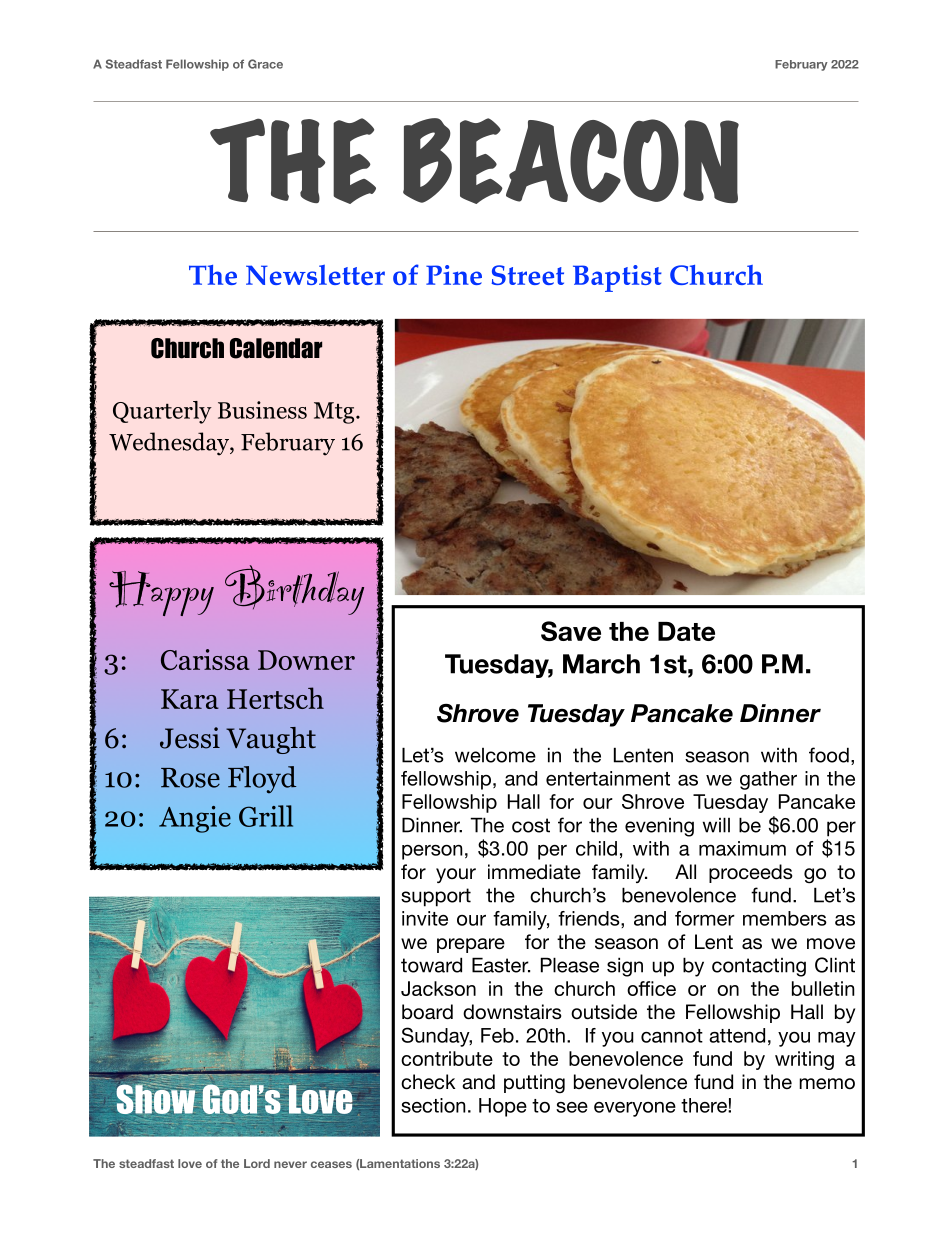 The width and height of the screenshot is (952, 1233). What do you see at coordinates (503, 1107) in the screenshot?
I see `Hope` at bounding box center [503, 1107].
